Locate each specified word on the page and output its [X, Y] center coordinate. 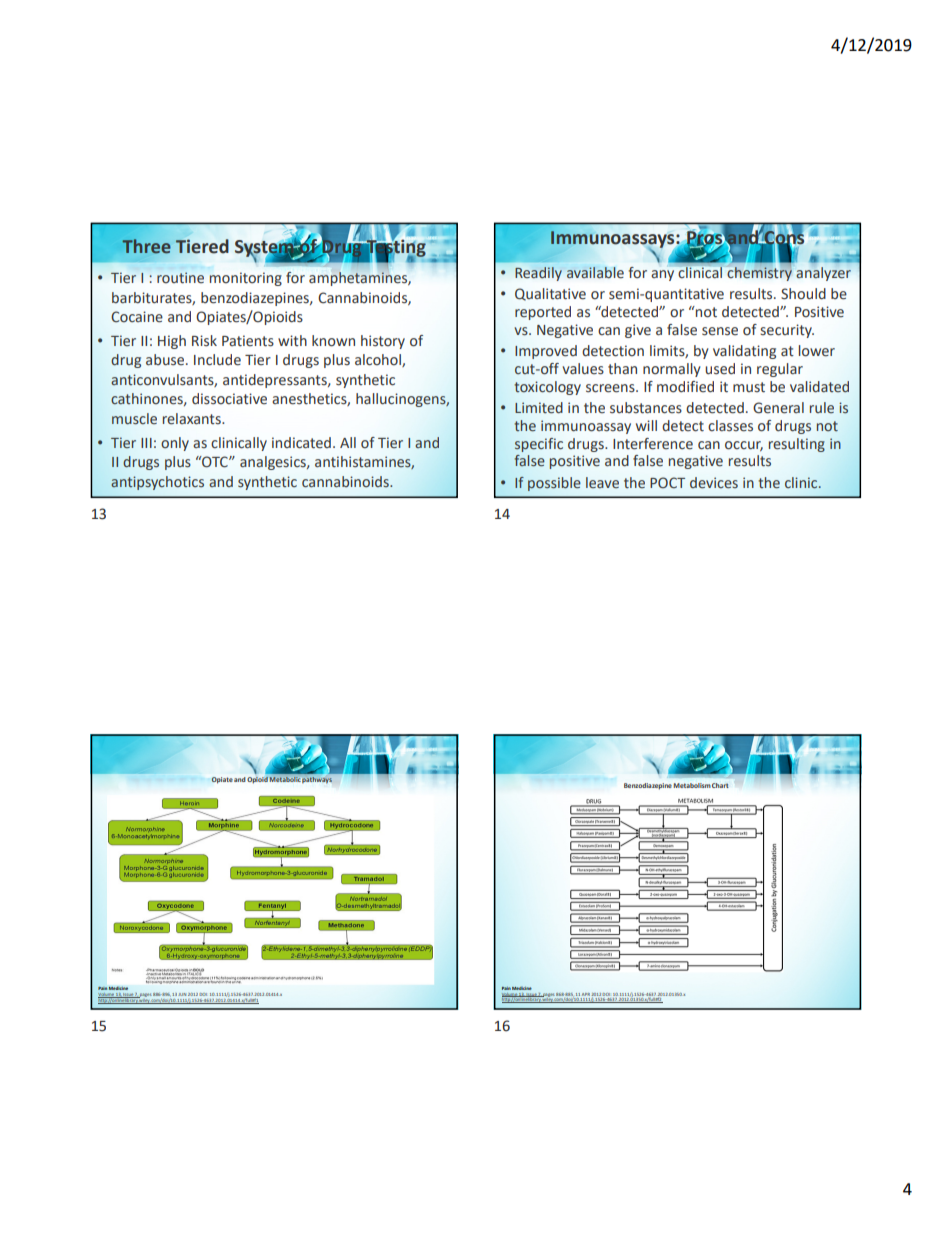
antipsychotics [157, 483]
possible [554, 484]
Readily [538, 274]
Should [803, 294]
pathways [317, 780]
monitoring [246, 279]
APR [586, 994]
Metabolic [285, 779]
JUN [182, 994]
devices [714, 483]
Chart [720, 785]
